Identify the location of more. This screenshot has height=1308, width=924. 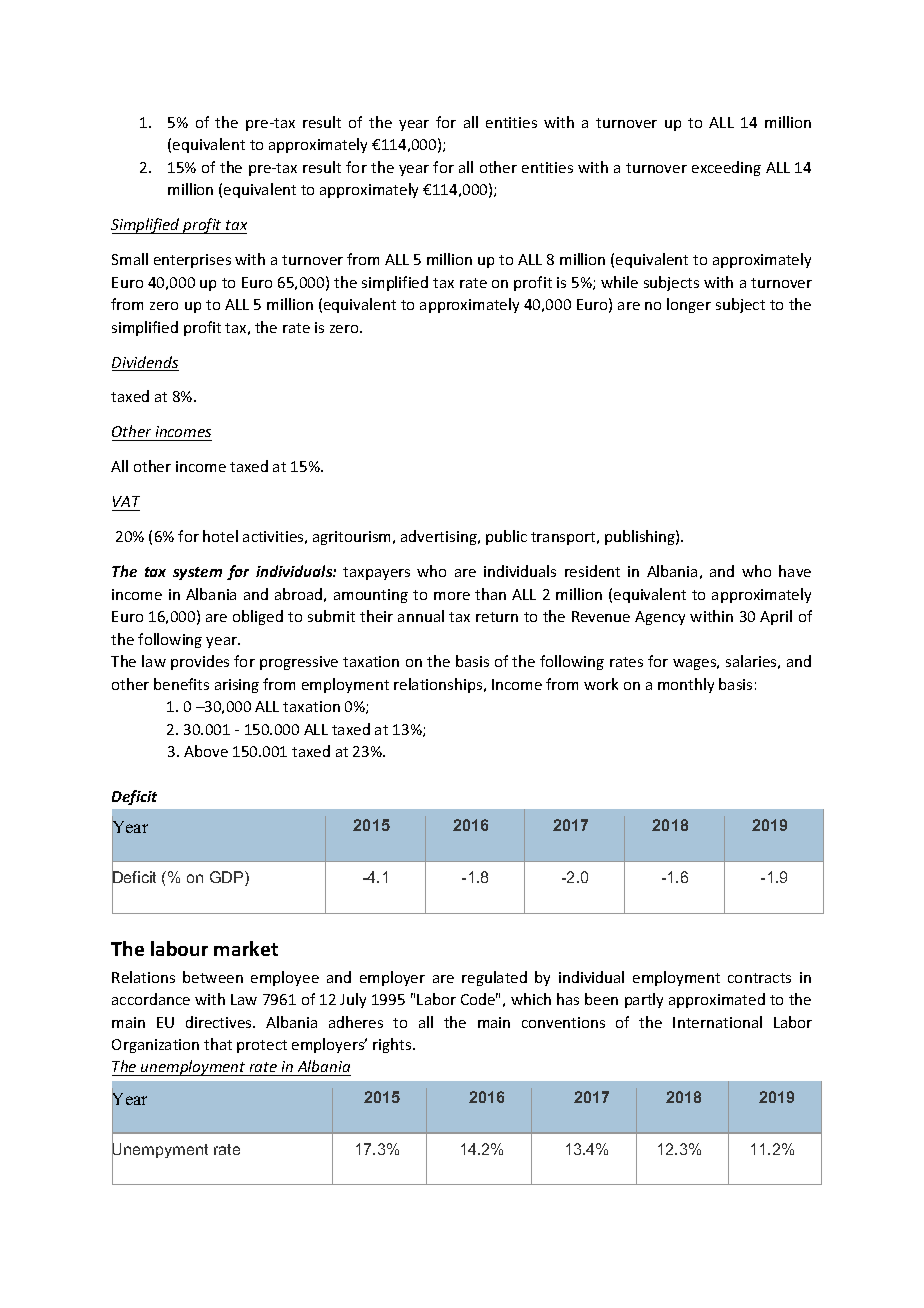
(452, 596).
